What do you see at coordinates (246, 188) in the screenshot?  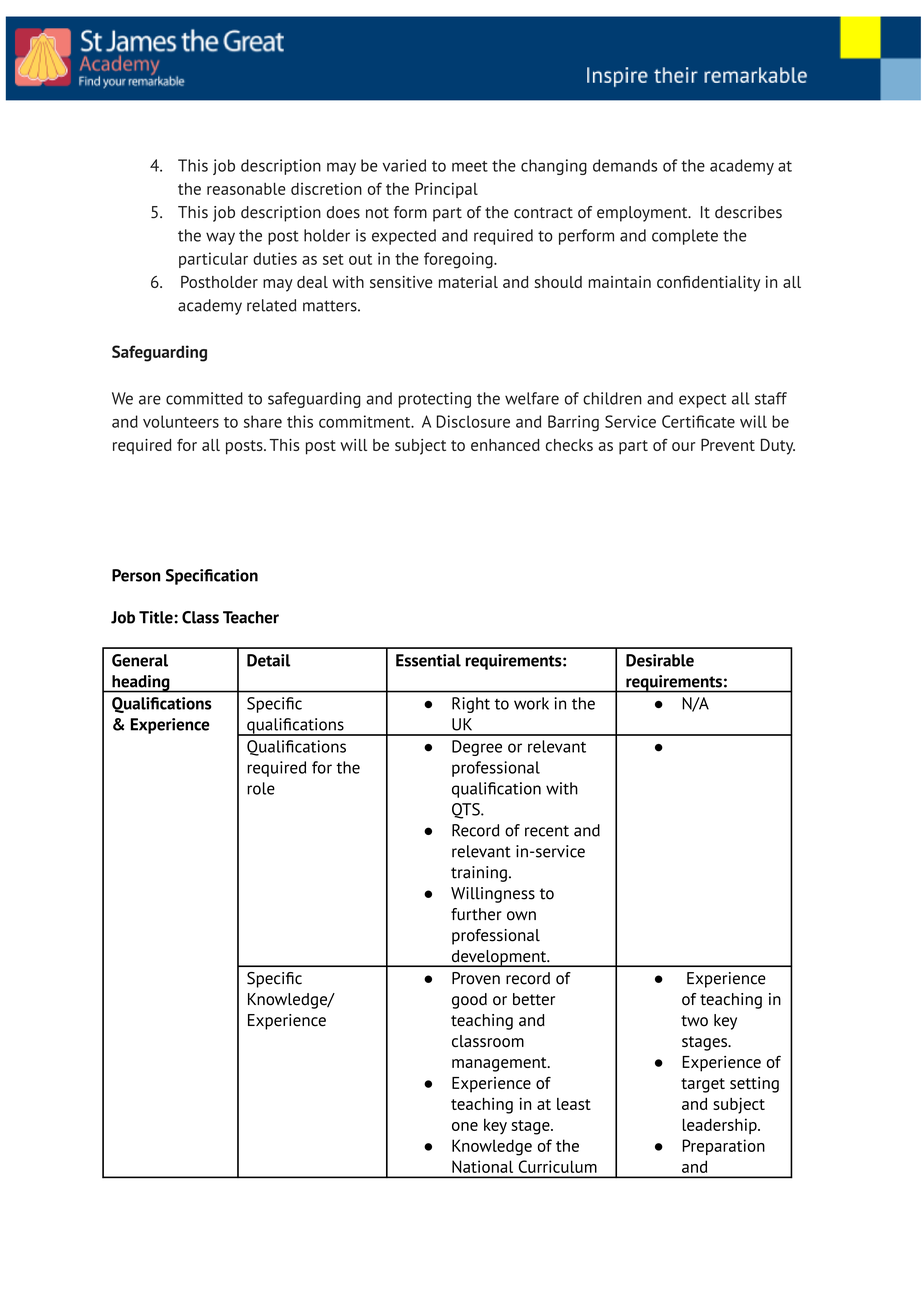 I see `reasonable` at bounding box center [246, 188].
